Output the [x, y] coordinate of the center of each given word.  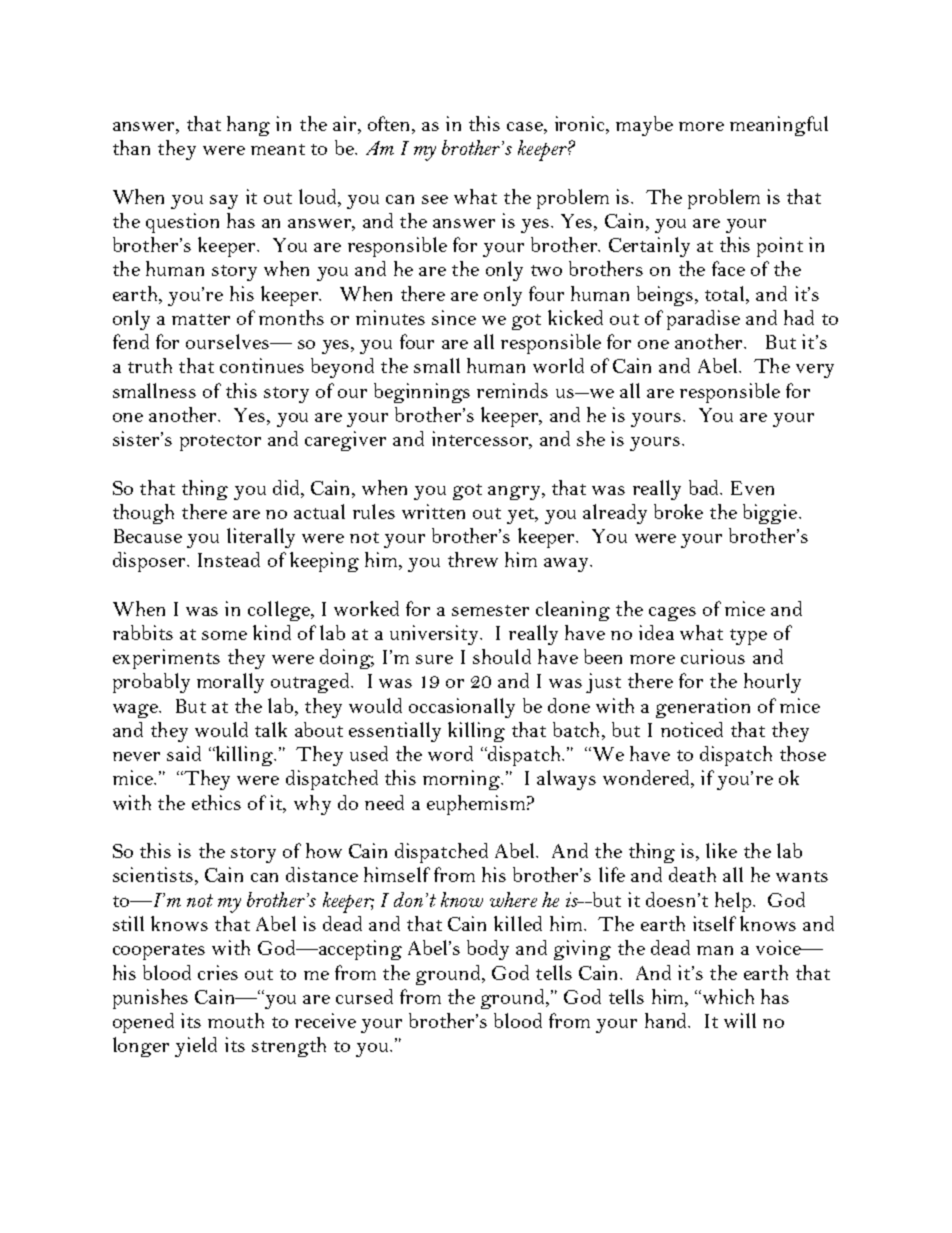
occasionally [462, 708]
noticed [692, 729]
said [184, 753]
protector [220, 443]
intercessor [481, 440]
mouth [236, 1020]
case [526, 126]
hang [248, 126]
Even [752, 488]
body [488, 950]
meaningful [779, 126]
